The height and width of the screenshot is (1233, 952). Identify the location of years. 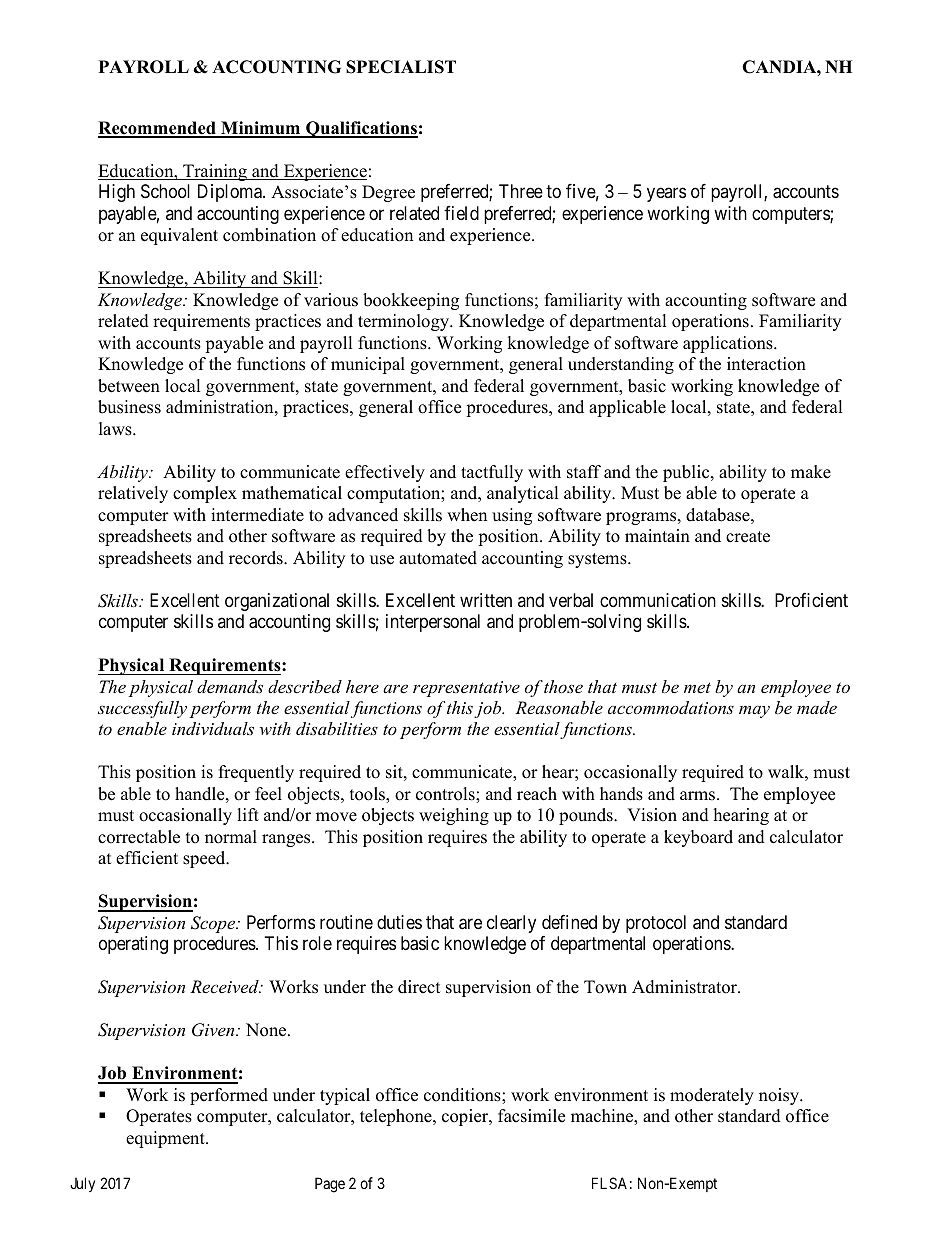
(666, 195).
